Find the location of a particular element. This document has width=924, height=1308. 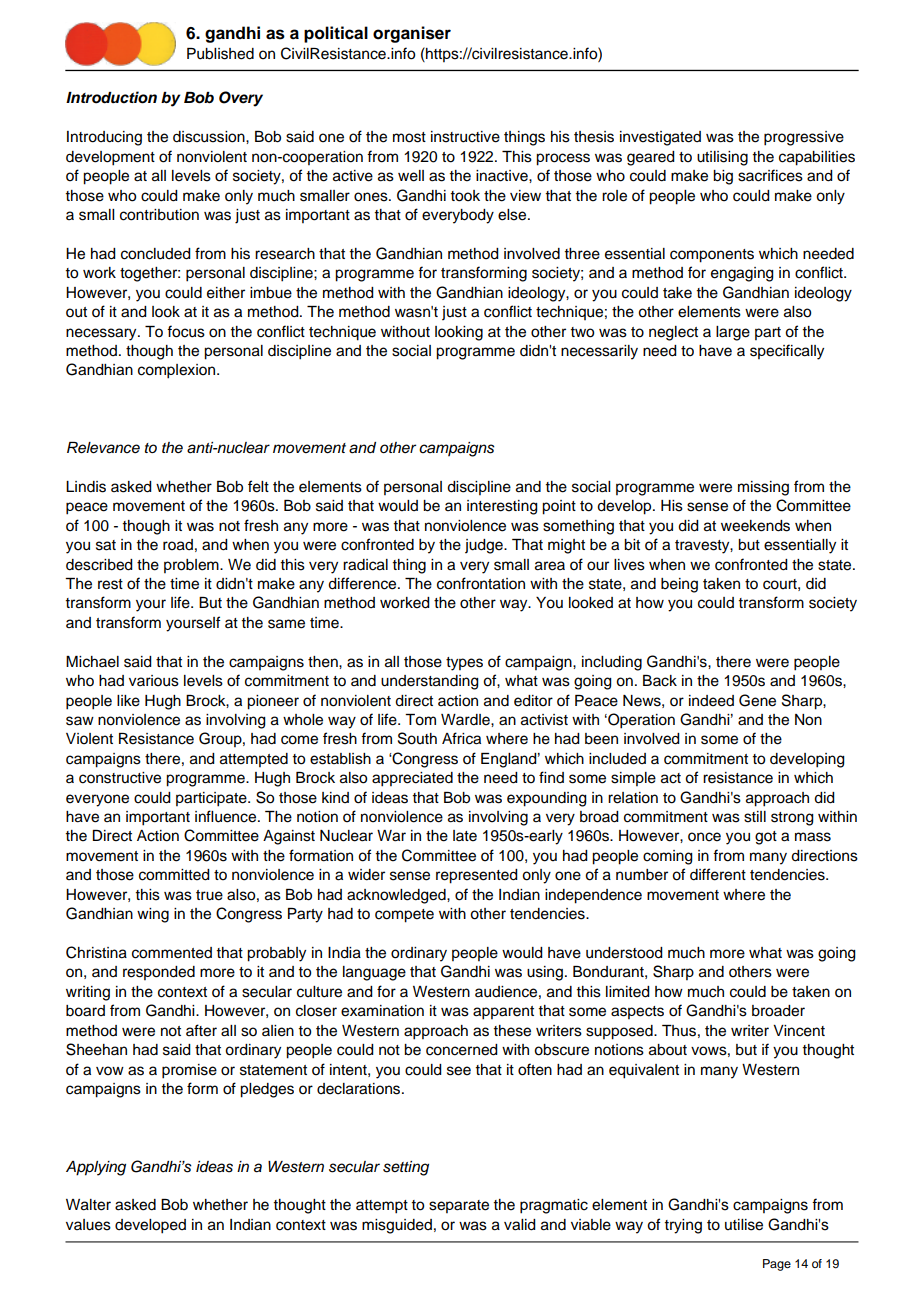

large is located at coordinates (733, 333).
